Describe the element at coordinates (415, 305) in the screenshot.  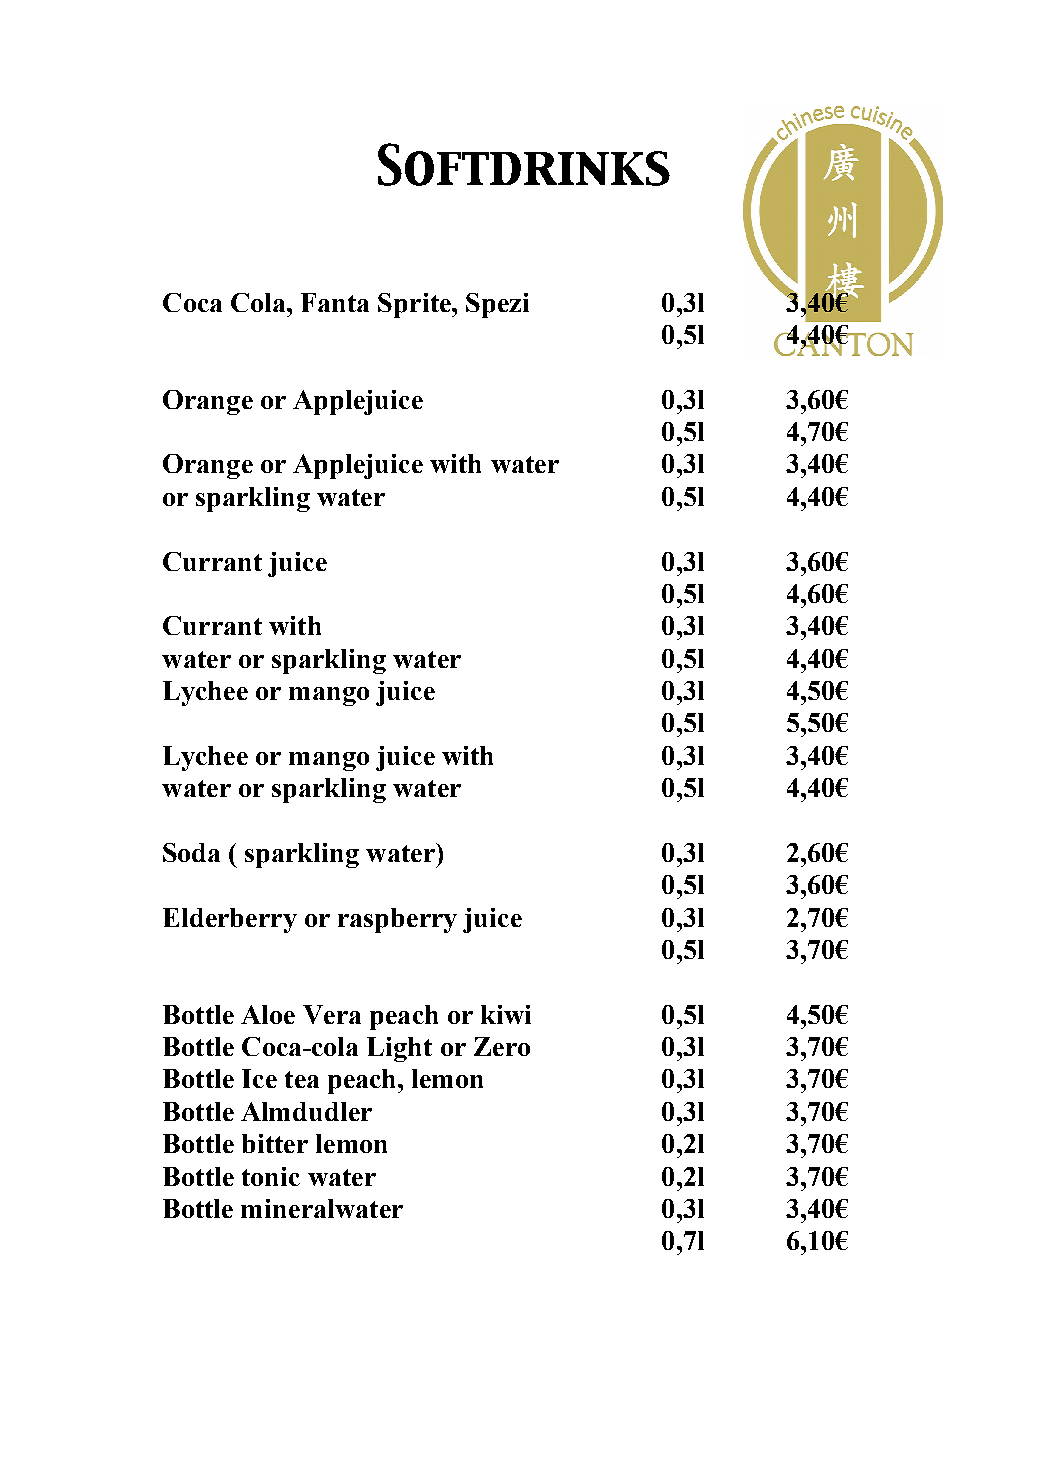
I see `Sprite` at that location.
